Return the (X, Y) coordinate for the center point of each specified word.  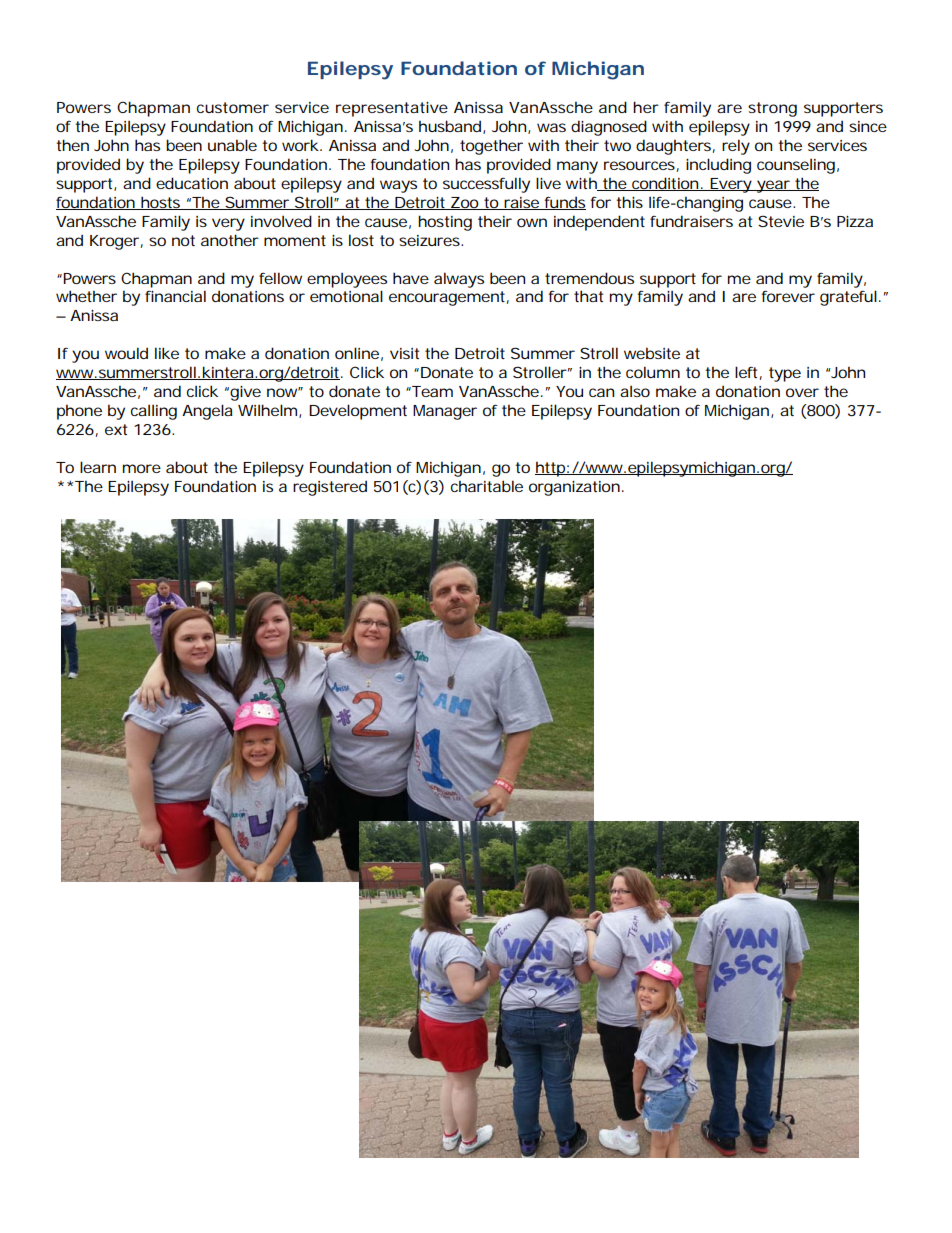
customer (233, 107)
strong (772, 109)
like (167, 353)
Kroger (114, 242)
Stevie (781, 221)
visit (404, 353)
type (785, 374)
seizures (430, 240)
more (142, 468)
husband (450, 126)
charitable (487, 486)
